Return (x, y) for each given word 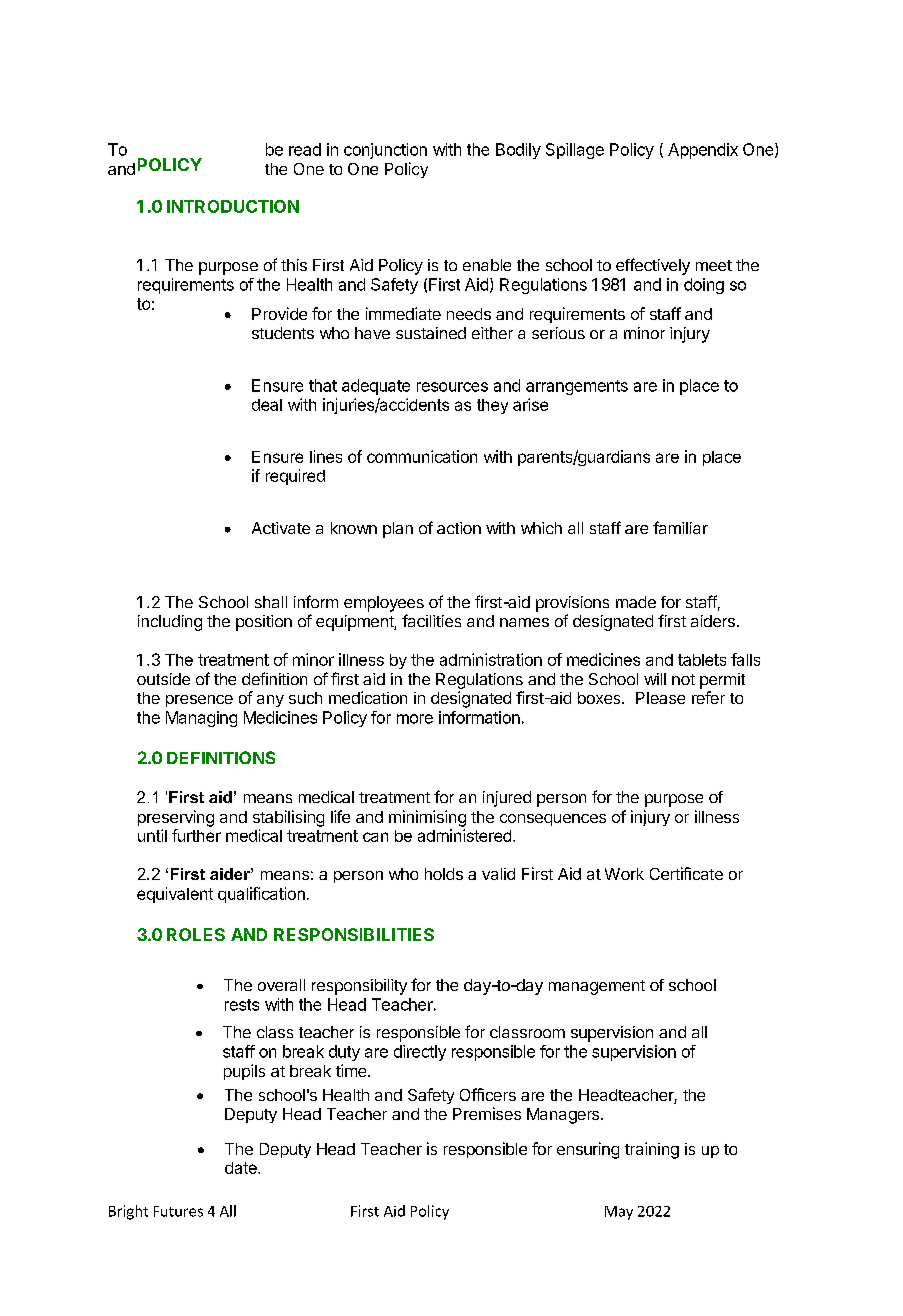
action (459, 528)
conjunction (385, 151)
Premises (487, 1113)
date (242, 1168)
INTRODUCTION (233, 206)
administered (464, 835)
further (196, 835)
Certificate (686, 873)
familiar (680, 527)
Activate (281, 528)
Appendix (703, 151)
